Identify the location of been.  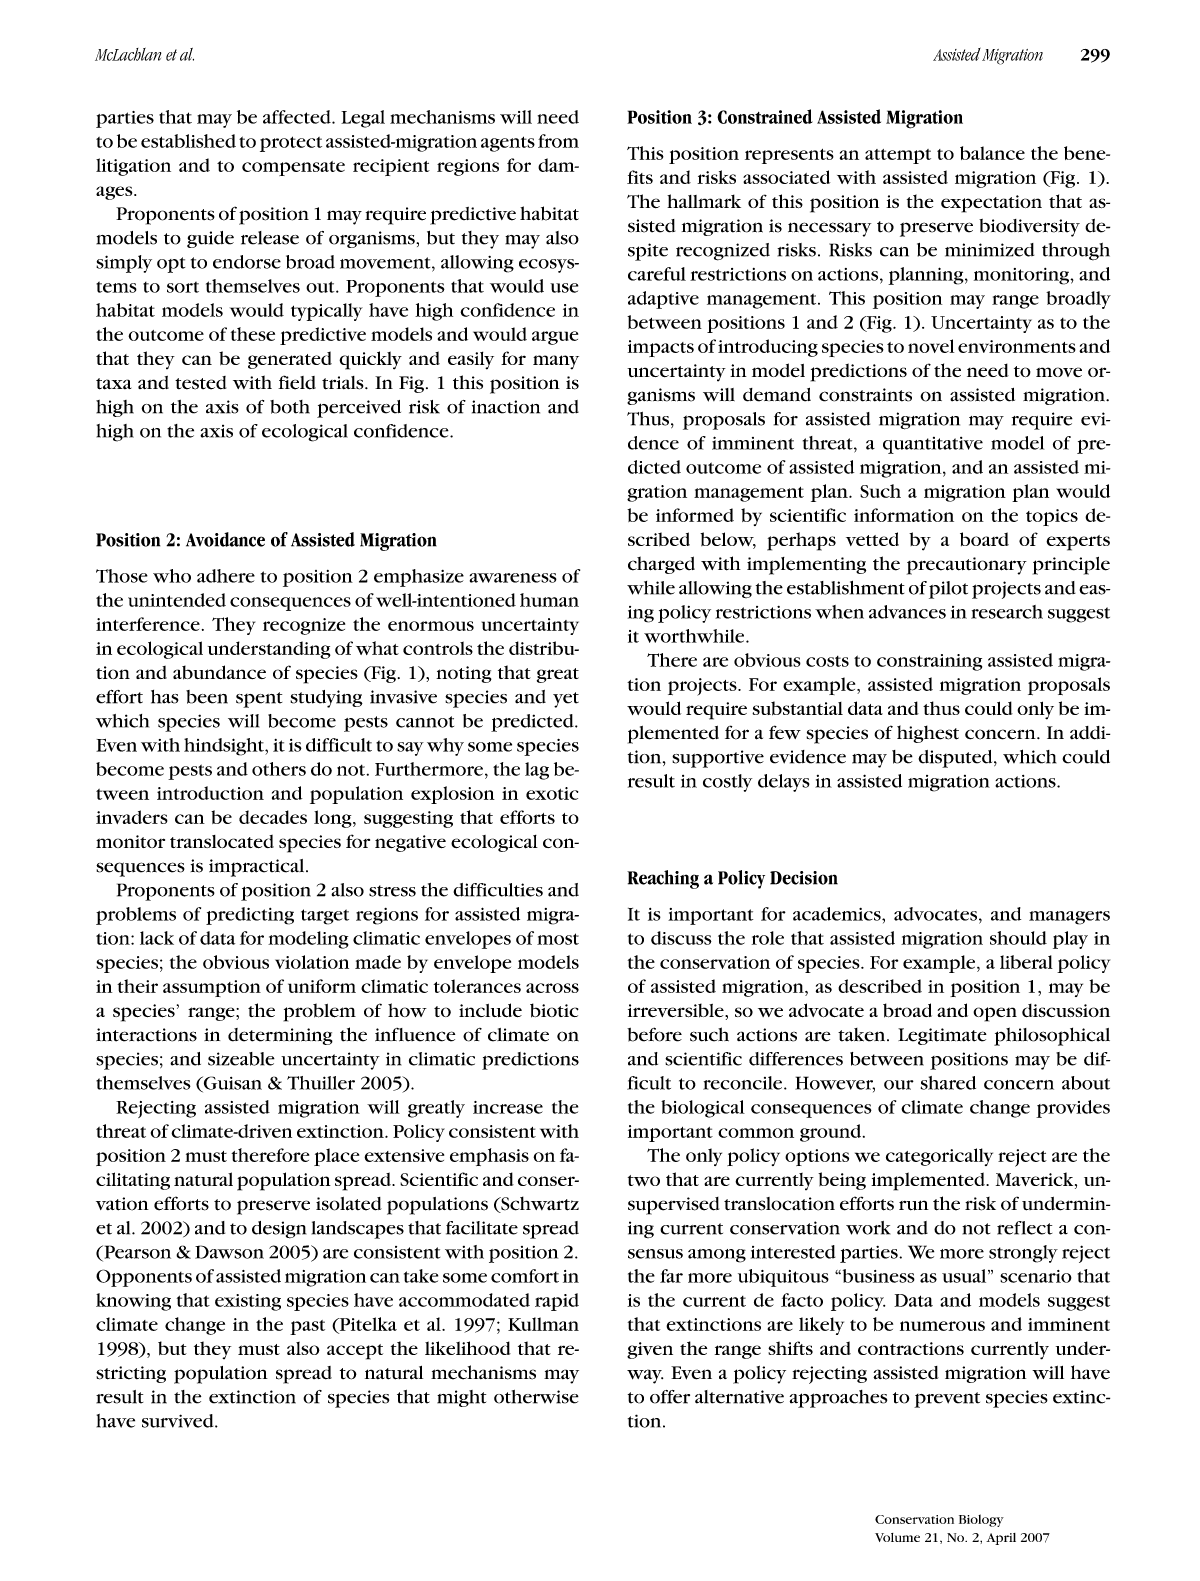
(207, 697).
